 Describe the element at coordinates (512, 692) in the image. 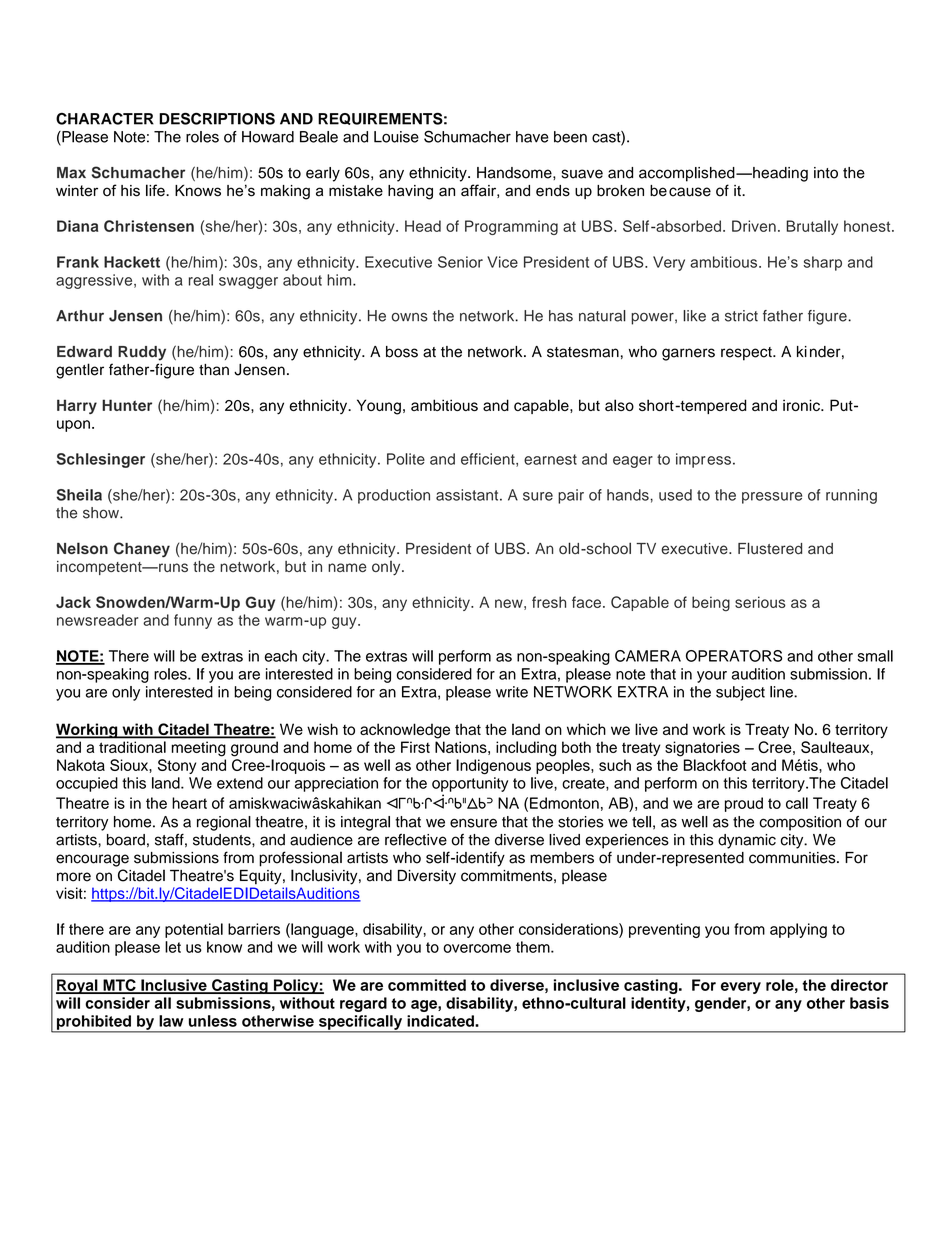

I see `write` at that location.
